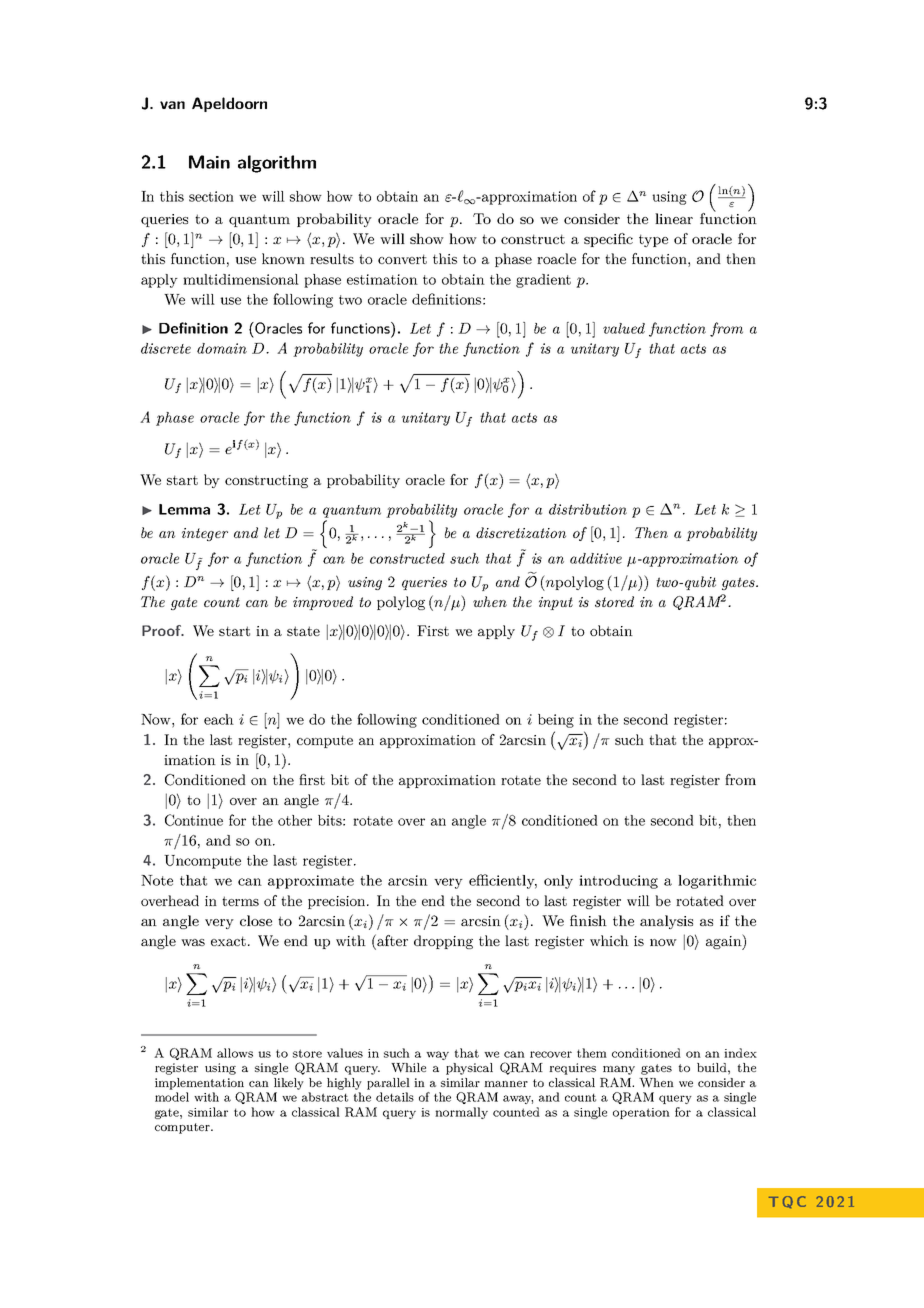 This screenshot has width=924, height=1308. Describe the element at coordinates (469, 1069) in the screenshot. I see `physical` at that location.
